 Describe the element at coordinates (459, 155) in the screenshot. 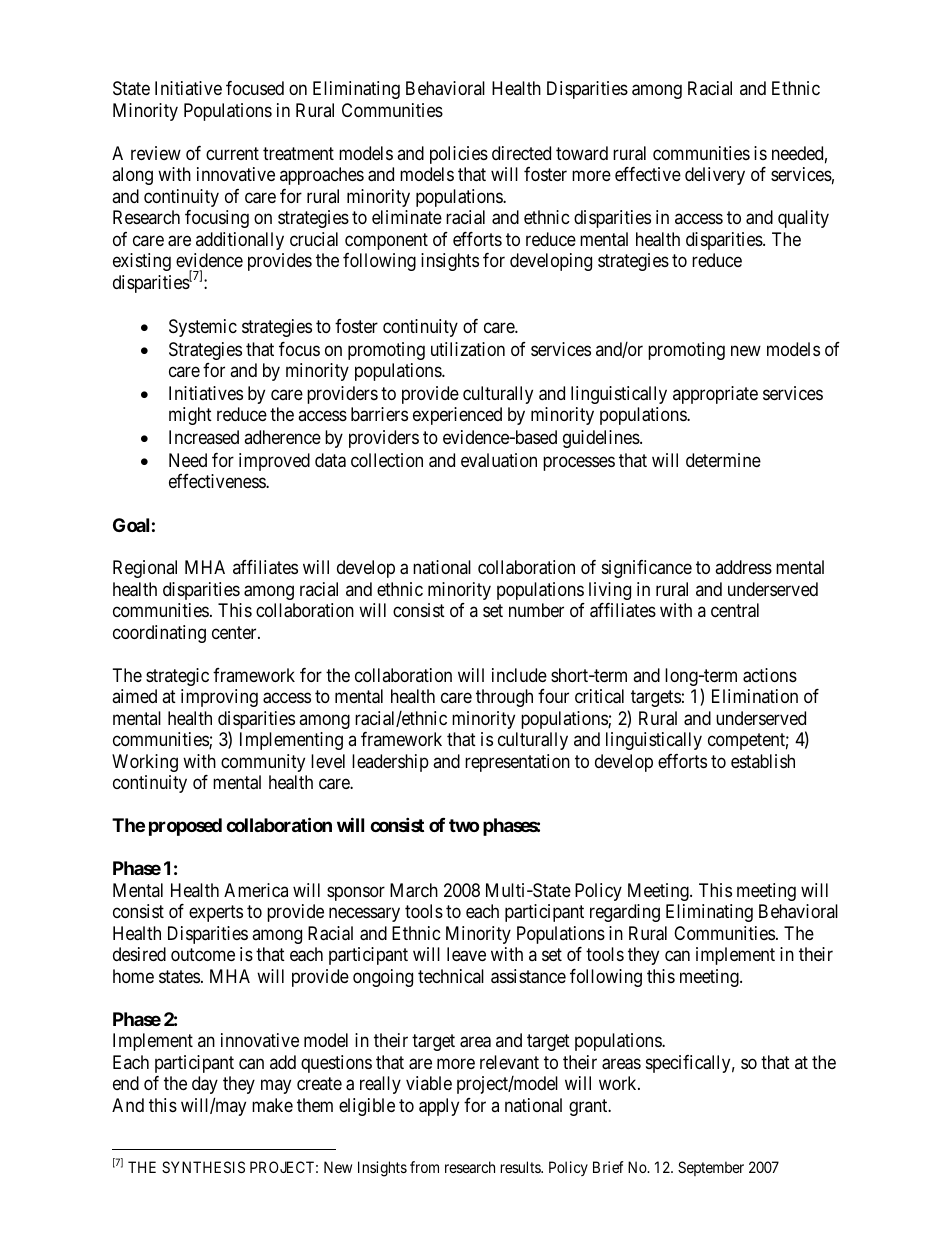

I see `policies` at that location.
